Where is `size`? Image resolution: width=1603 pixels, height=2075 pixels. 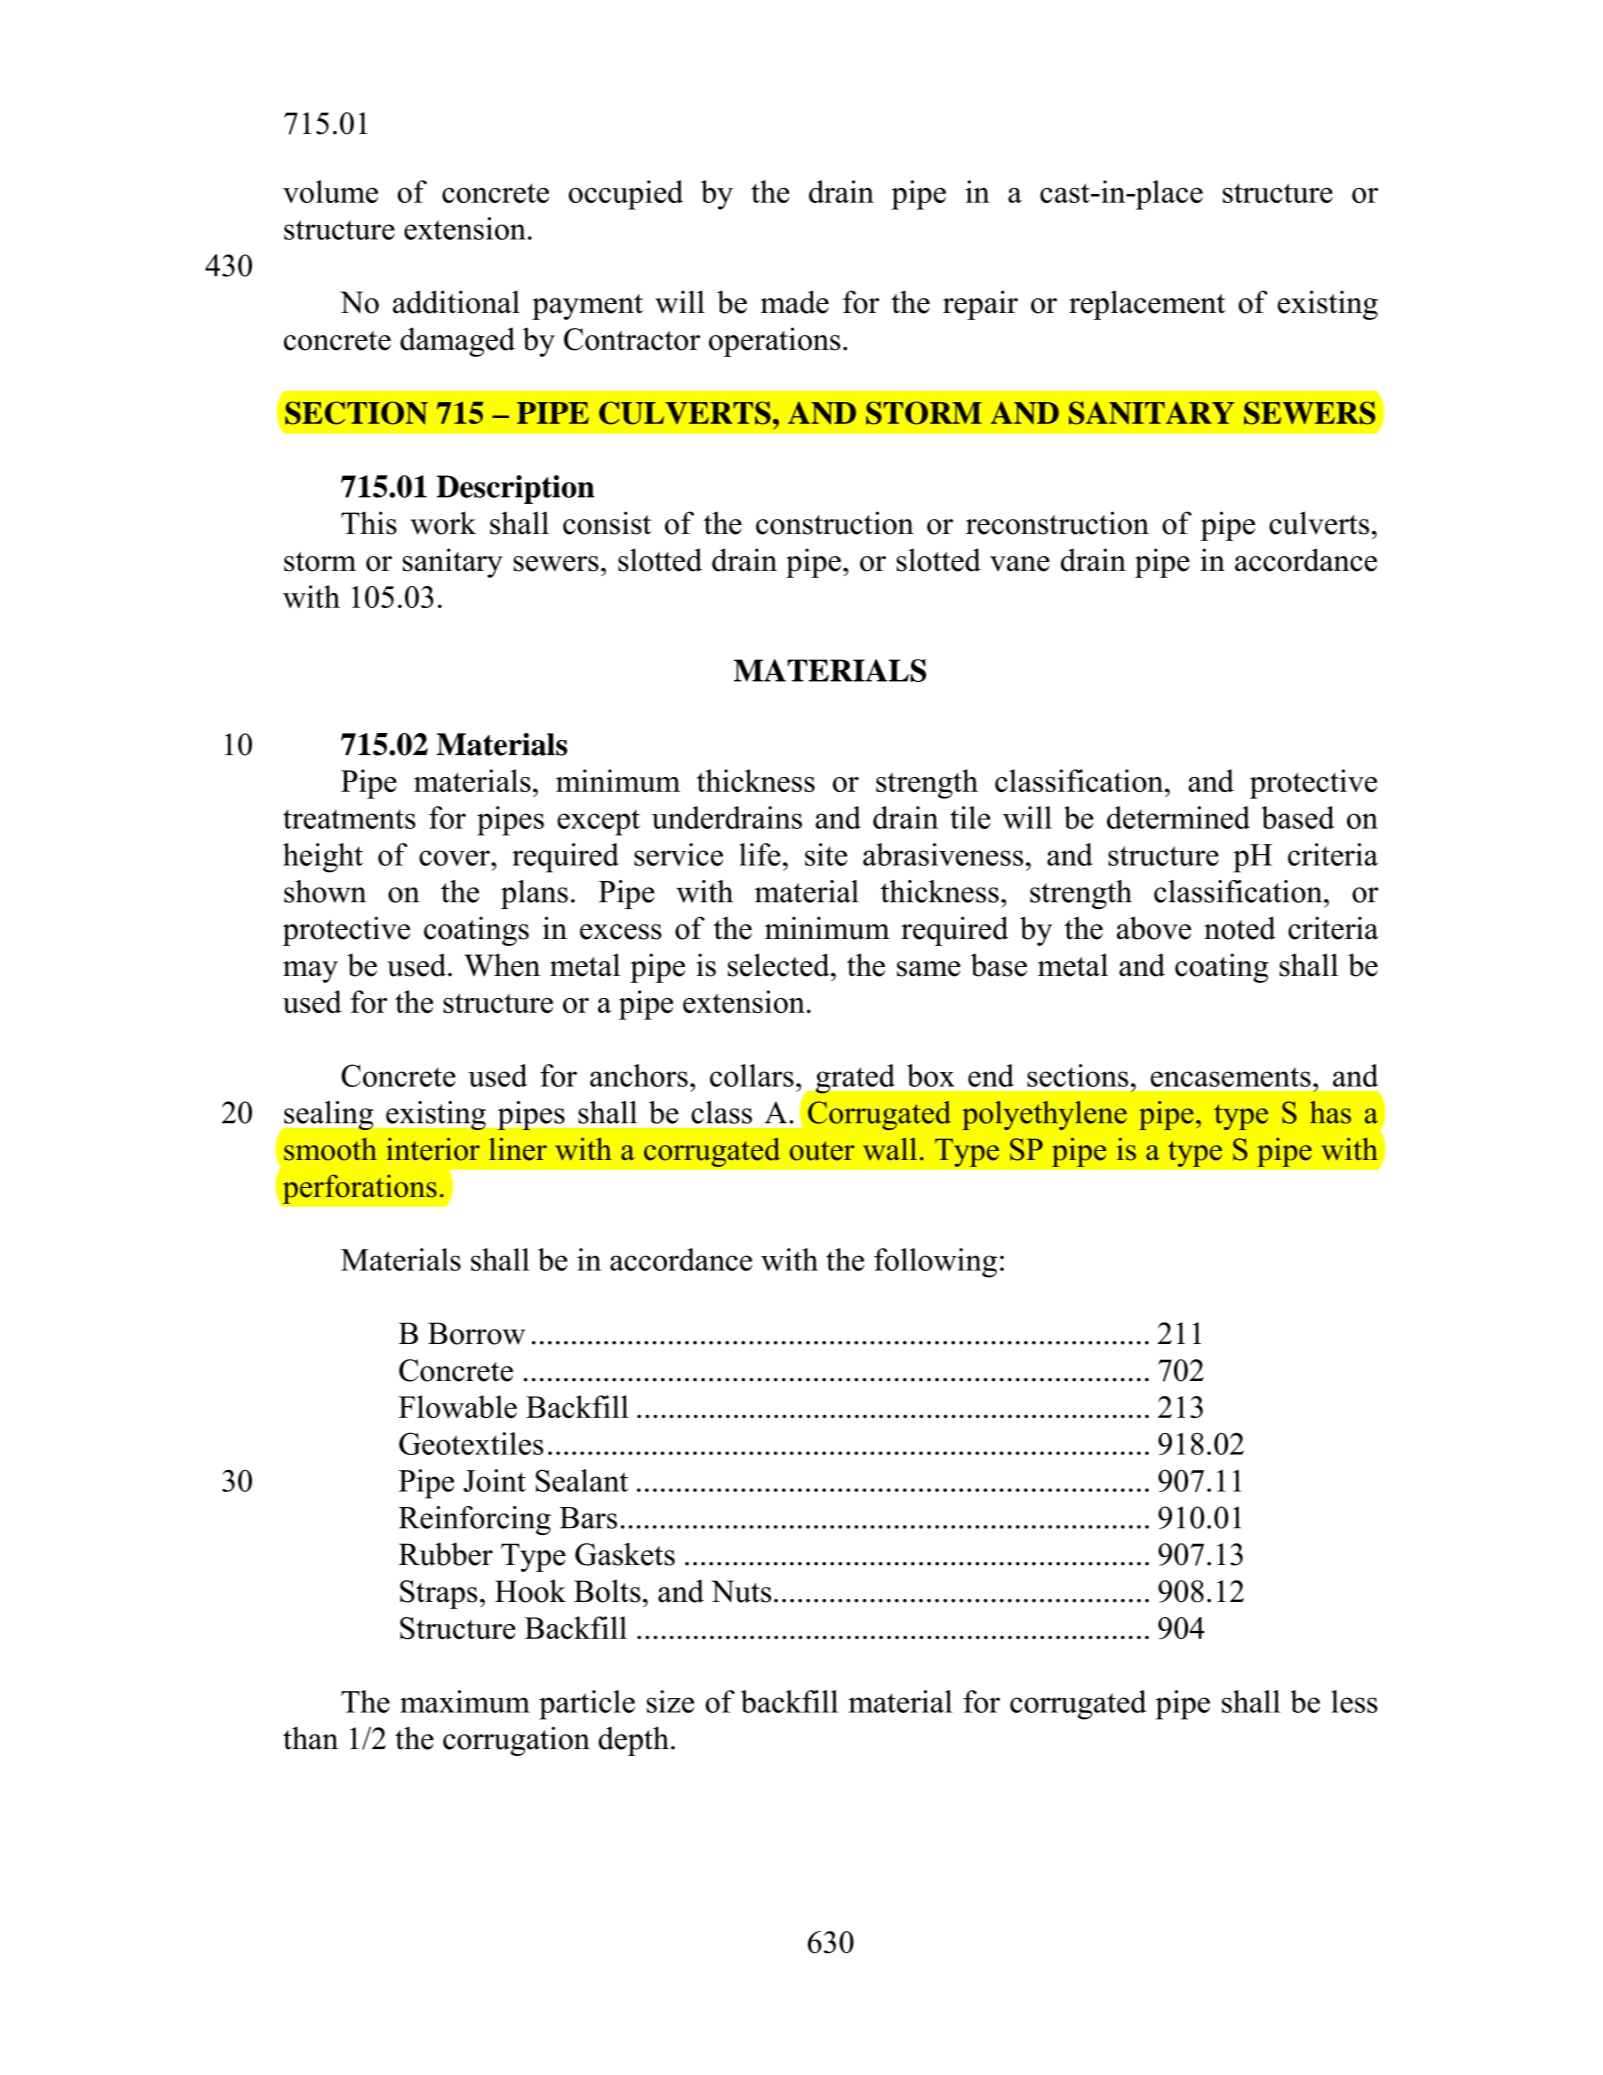
size is located at coordinates (670, 1701).
